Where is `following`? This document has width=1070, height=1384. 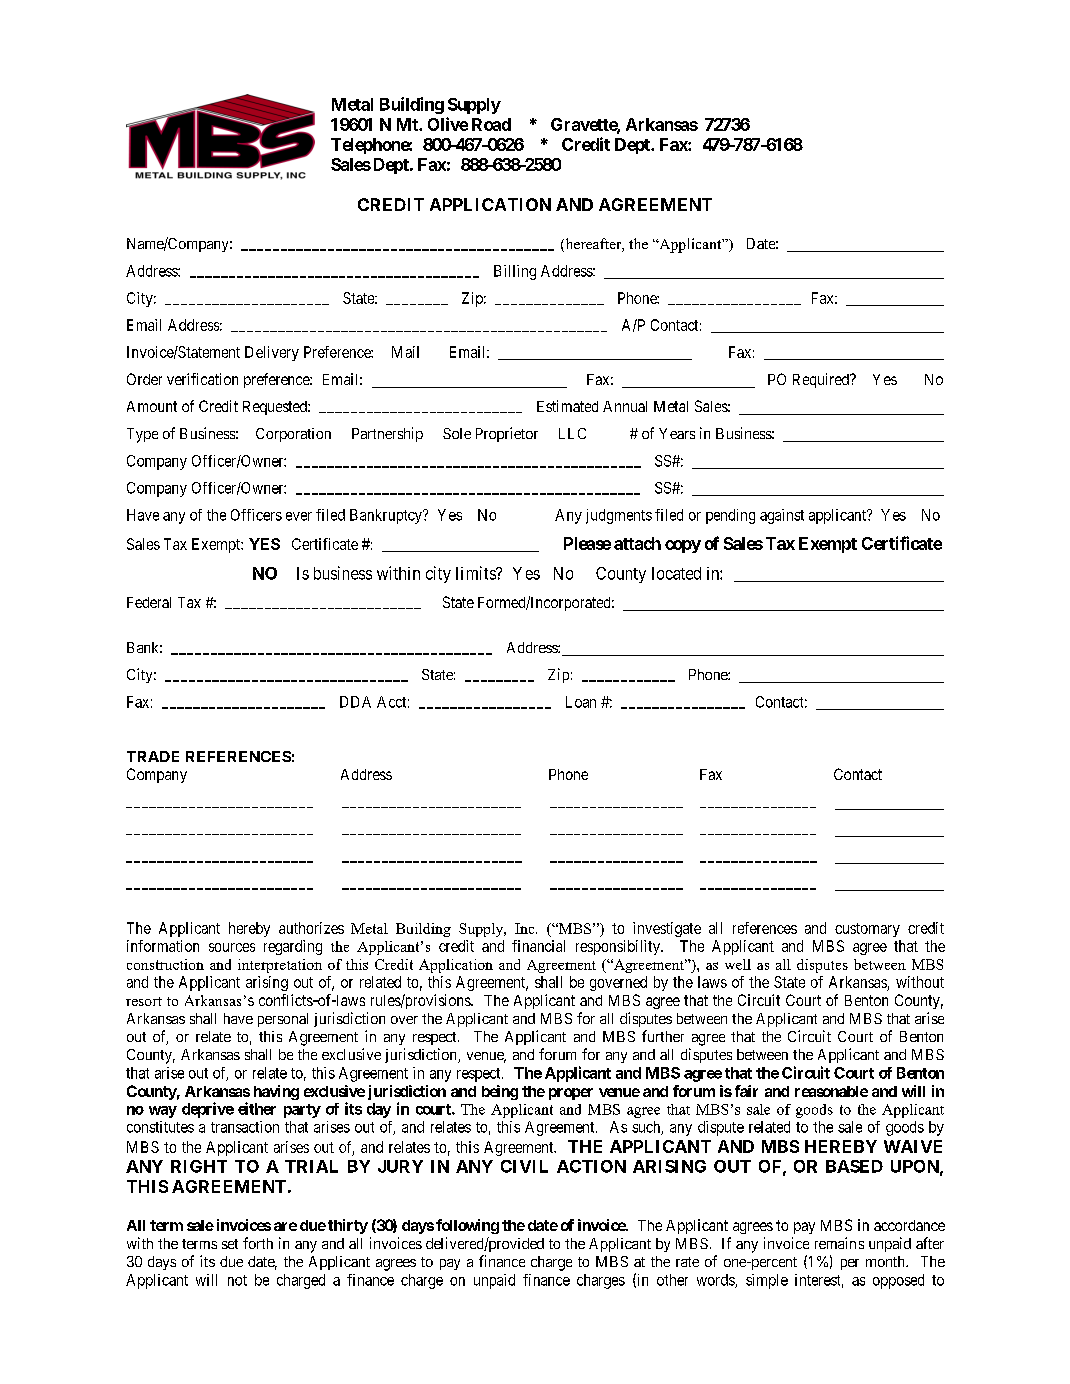 following is located at coordinates (467, 1226).
